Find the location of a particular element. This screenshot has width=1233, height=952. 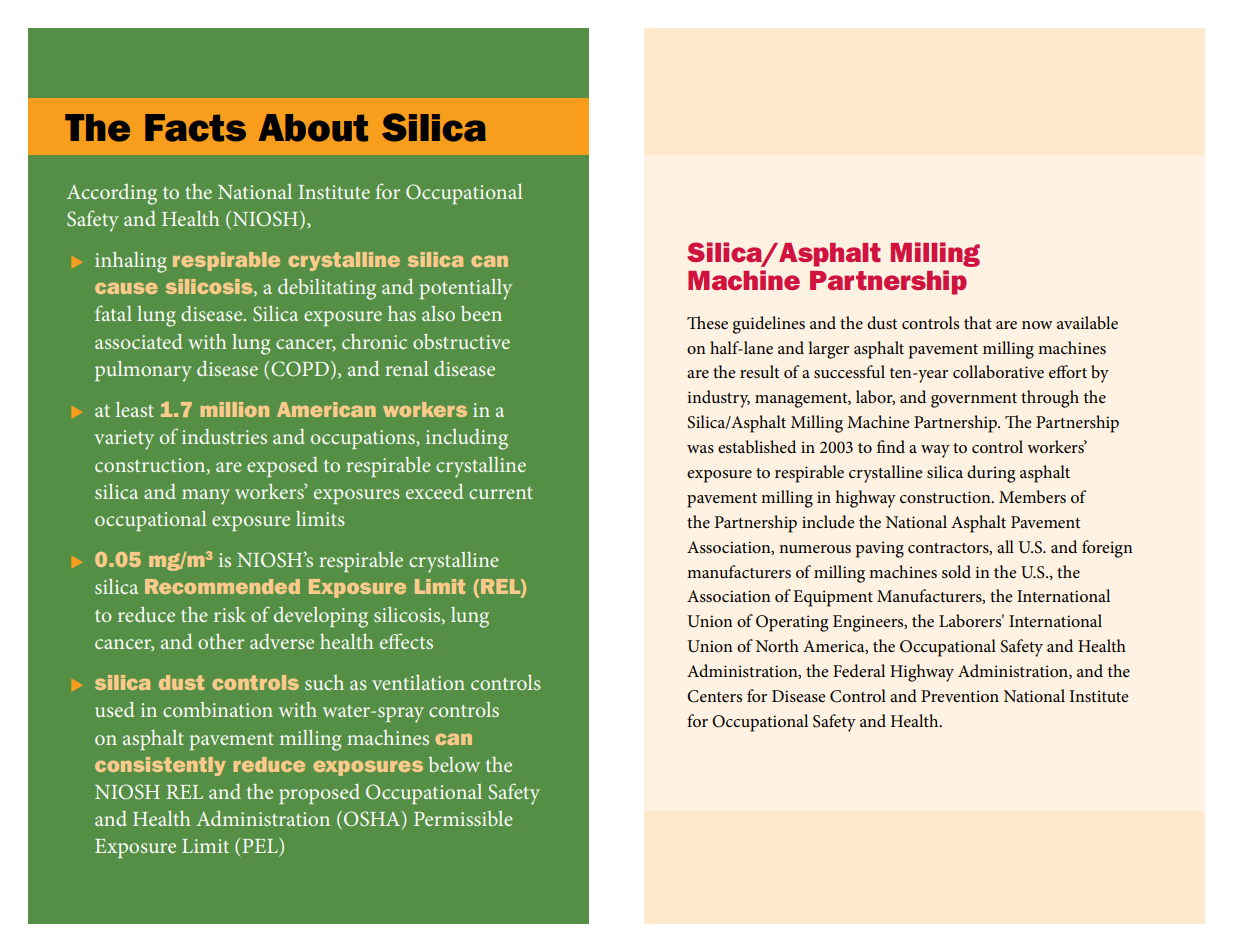

About is located at coordinates (313, 128).
